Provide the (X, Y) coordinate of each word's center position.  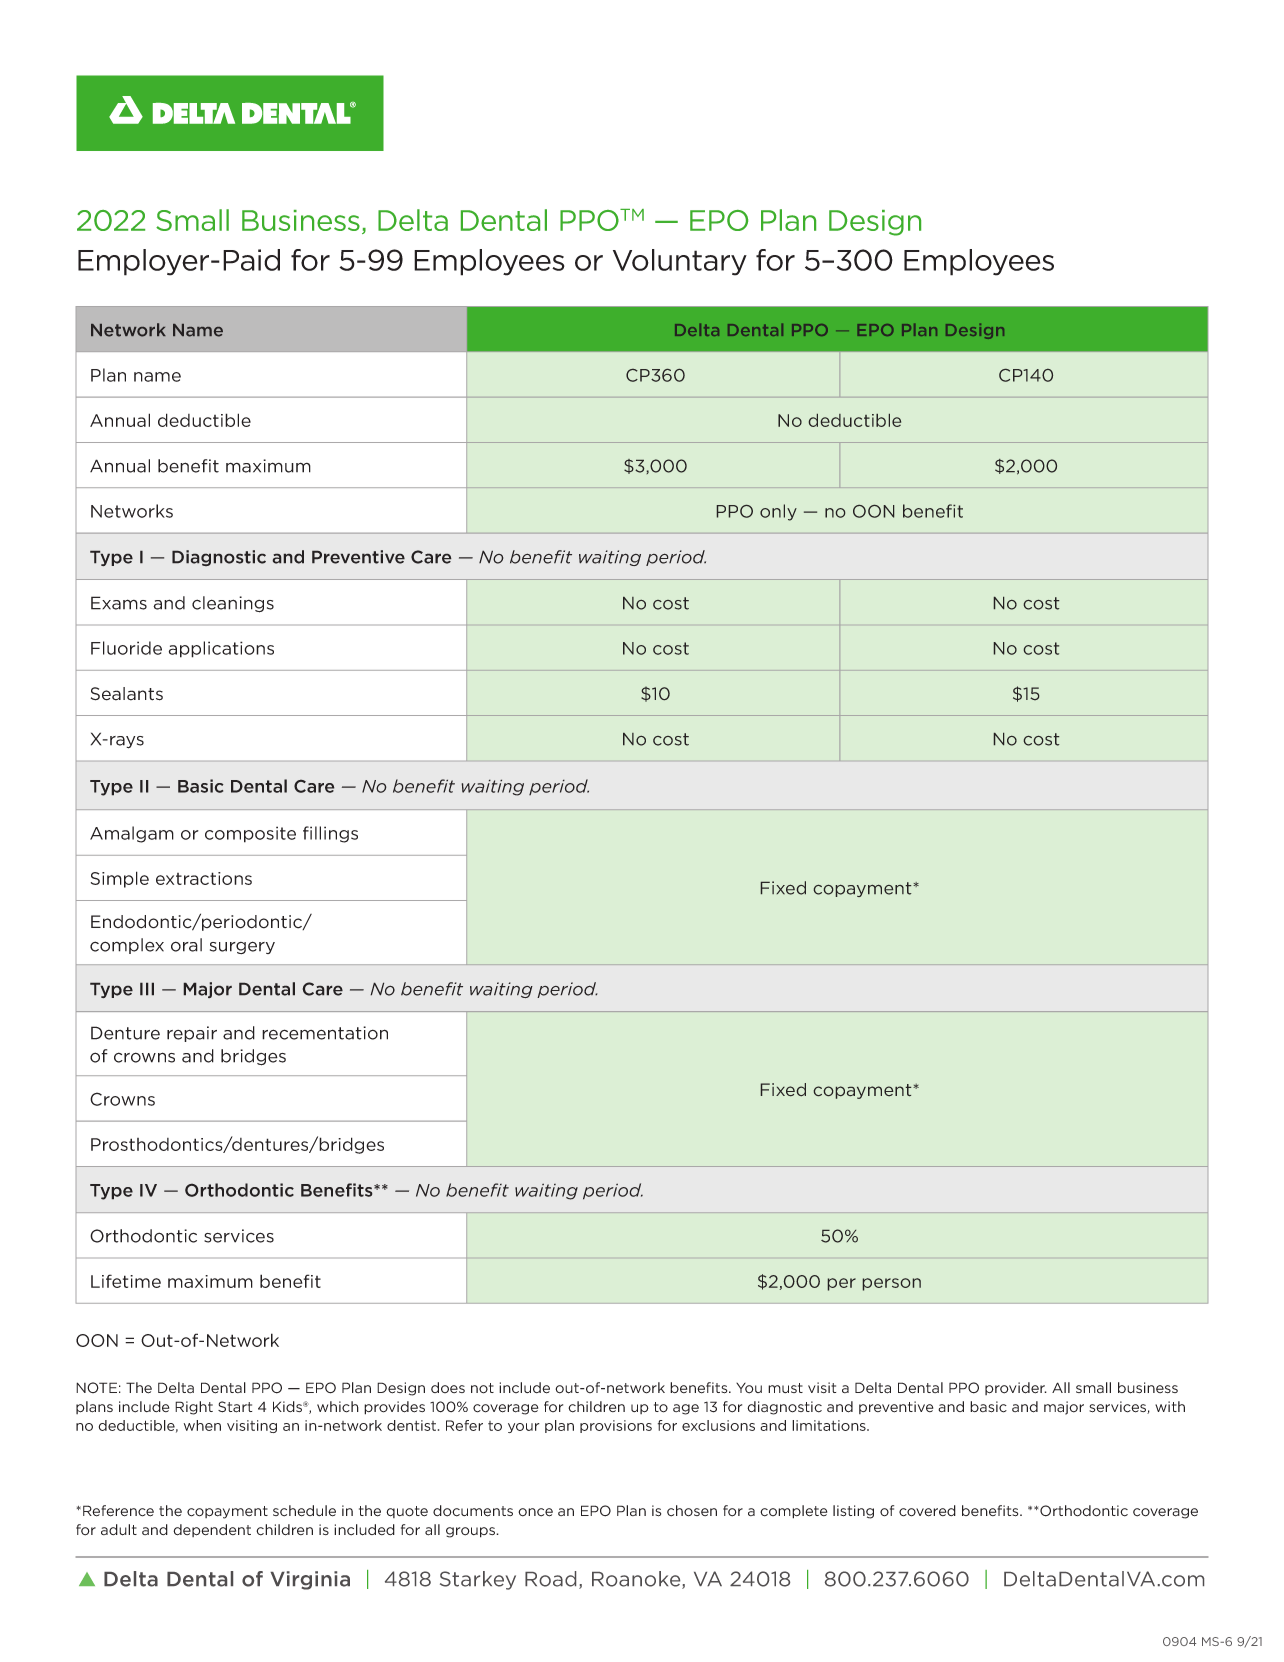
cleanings (233, 604)
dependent (212, 1530)
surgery (242, 947)
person (892, 1284)
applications (221, 649)
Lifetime (126, 1281)
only (778, 512)
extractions (204, 878)
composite (250, 834)
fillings (330, 834)
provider (1016, 1388)
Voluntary (680, 262)
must (785, 1388)
